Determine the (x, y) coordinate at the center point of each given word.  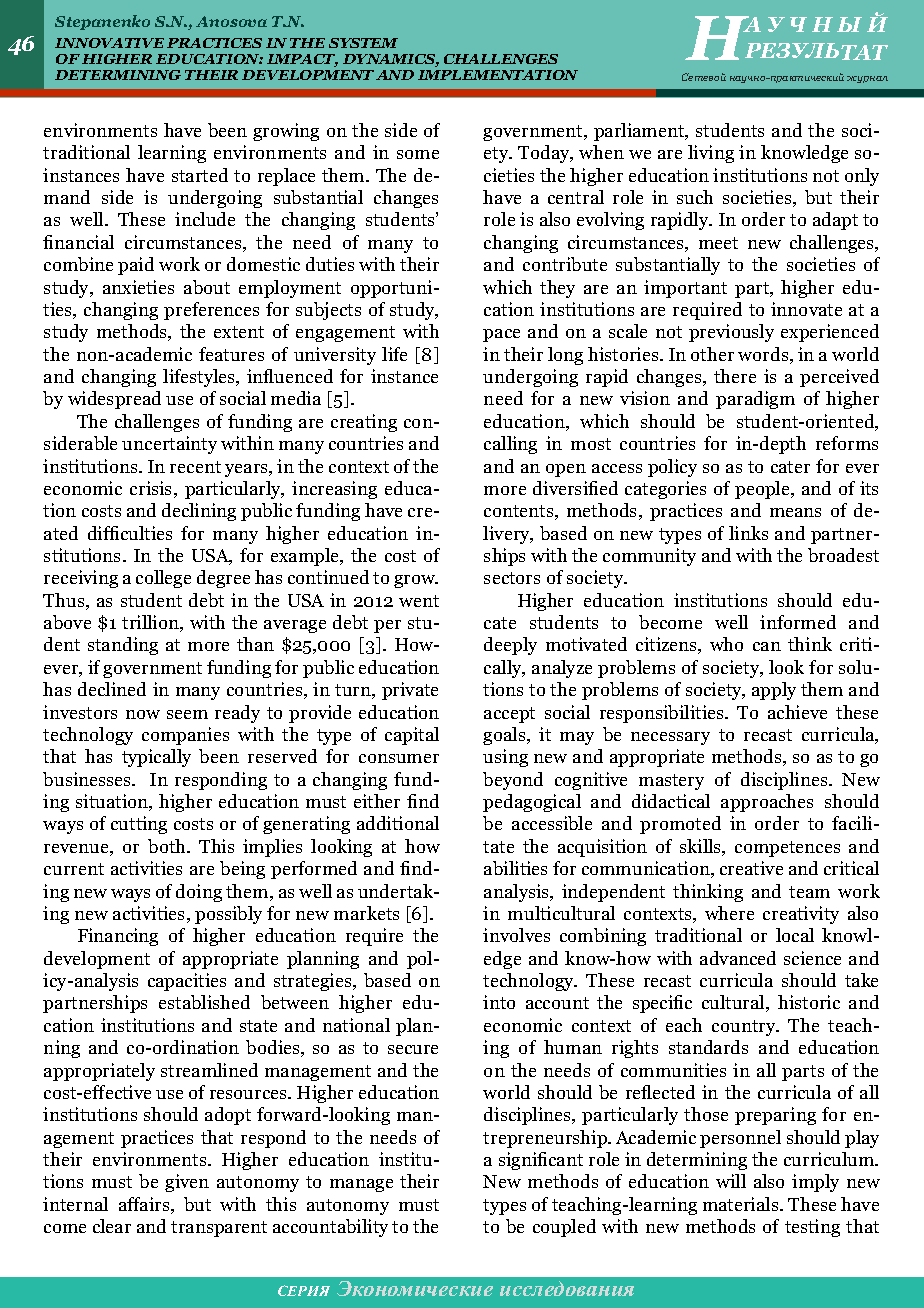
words (764, 355)
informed (798, 622)
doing (199, 893)
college (163, 579)
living (711, 154)
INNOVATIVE (109, 43)
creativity (801, 915)
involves (516, 935)
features (231, 354)
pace (501, 335)
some (418, 154)
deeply (510, 646)
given (187, 1183)
